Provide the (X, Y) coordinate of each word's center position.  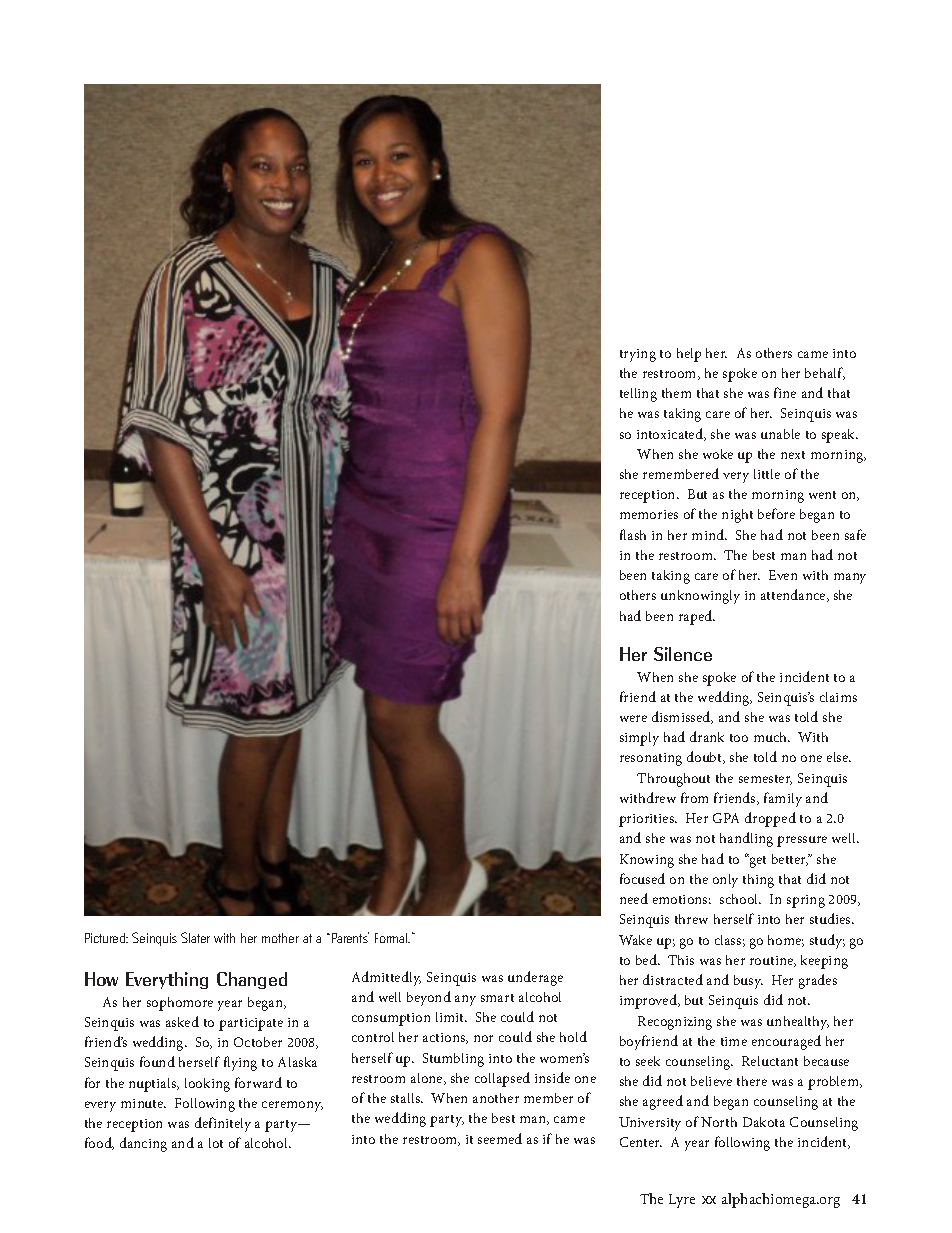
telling (638, 395)
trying (638, 355)
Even (783, 575)
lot (216, 1143)
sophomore (180, 1004)
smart (497, 998)
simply (639, 739)
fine (785, 392)
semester (765, 780)
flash (633, 534)
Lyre (682, 1201)
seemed (500, 1138)
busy (748, 982)
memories (649, 514)
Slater (195, 937)
